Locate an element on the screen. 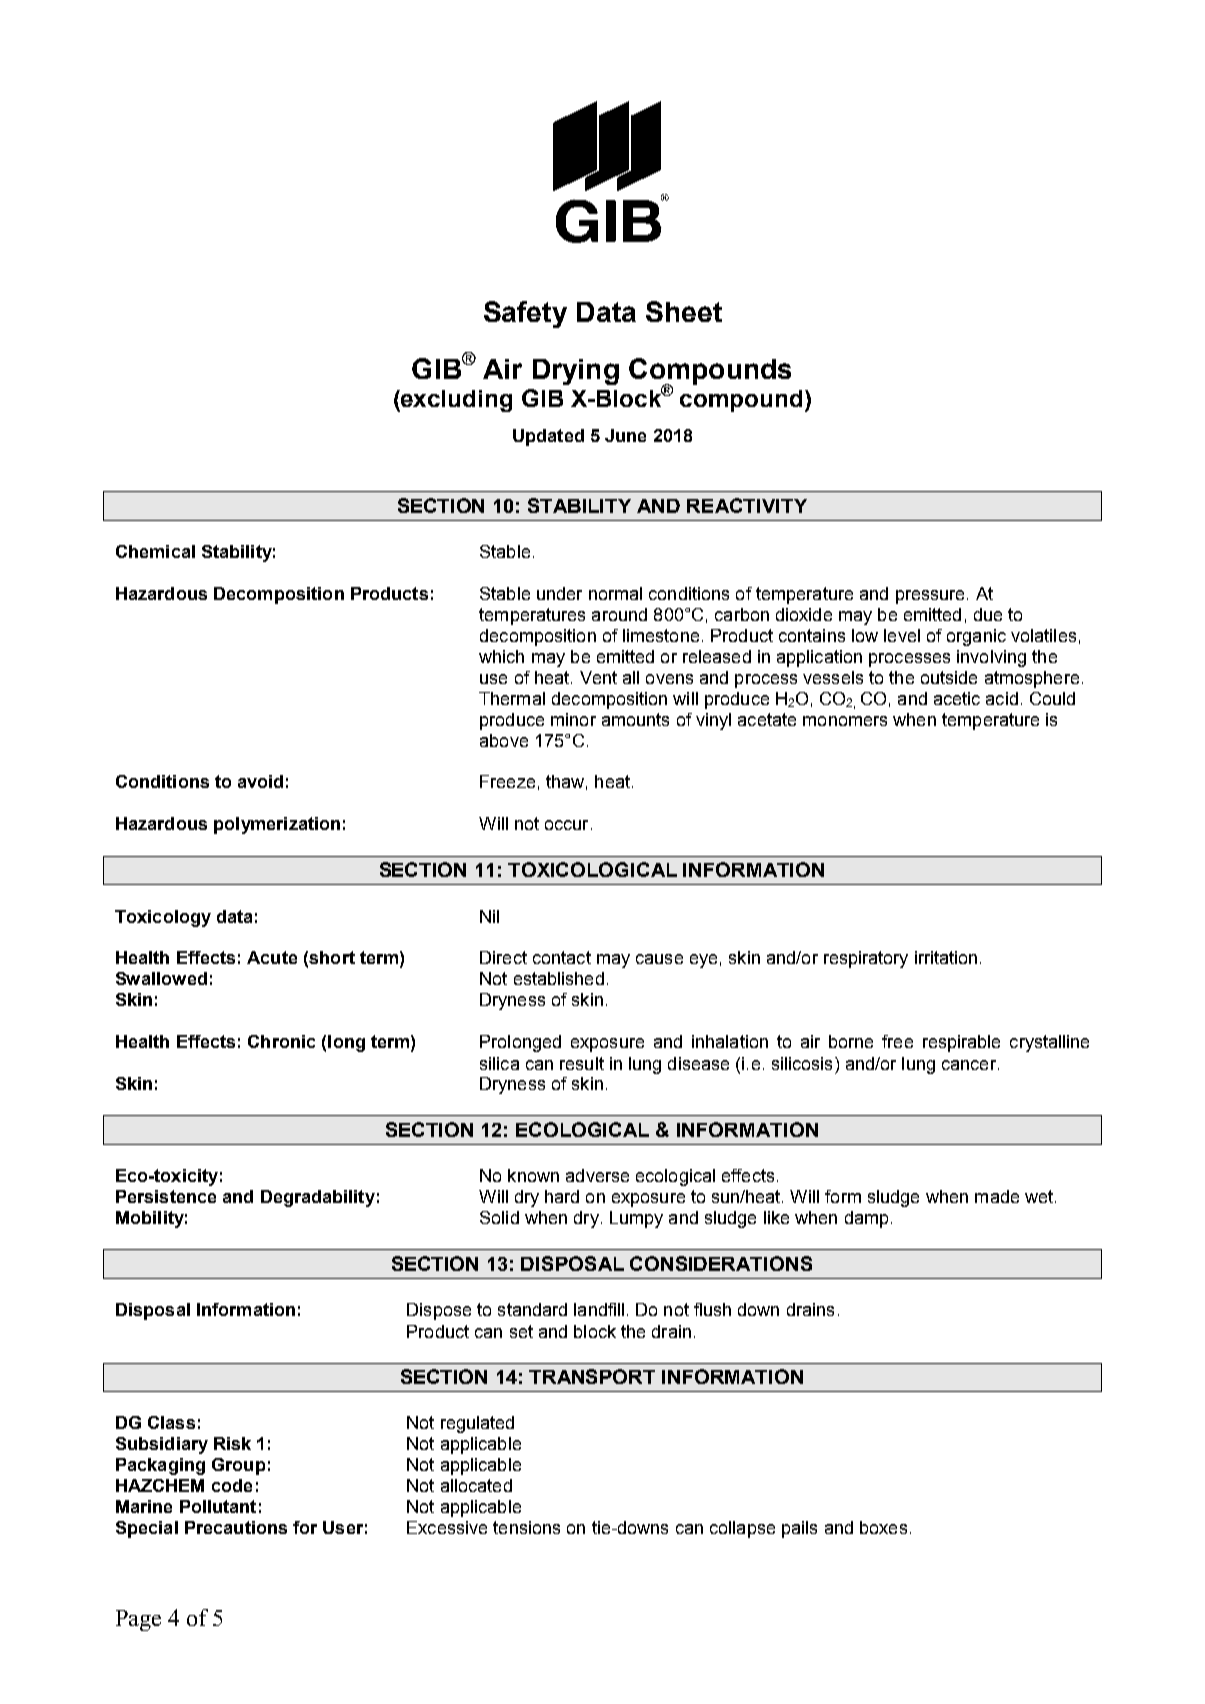 This screenshot has height=1704, width=1205. Precautions is located at coordinates (236, 1527).
